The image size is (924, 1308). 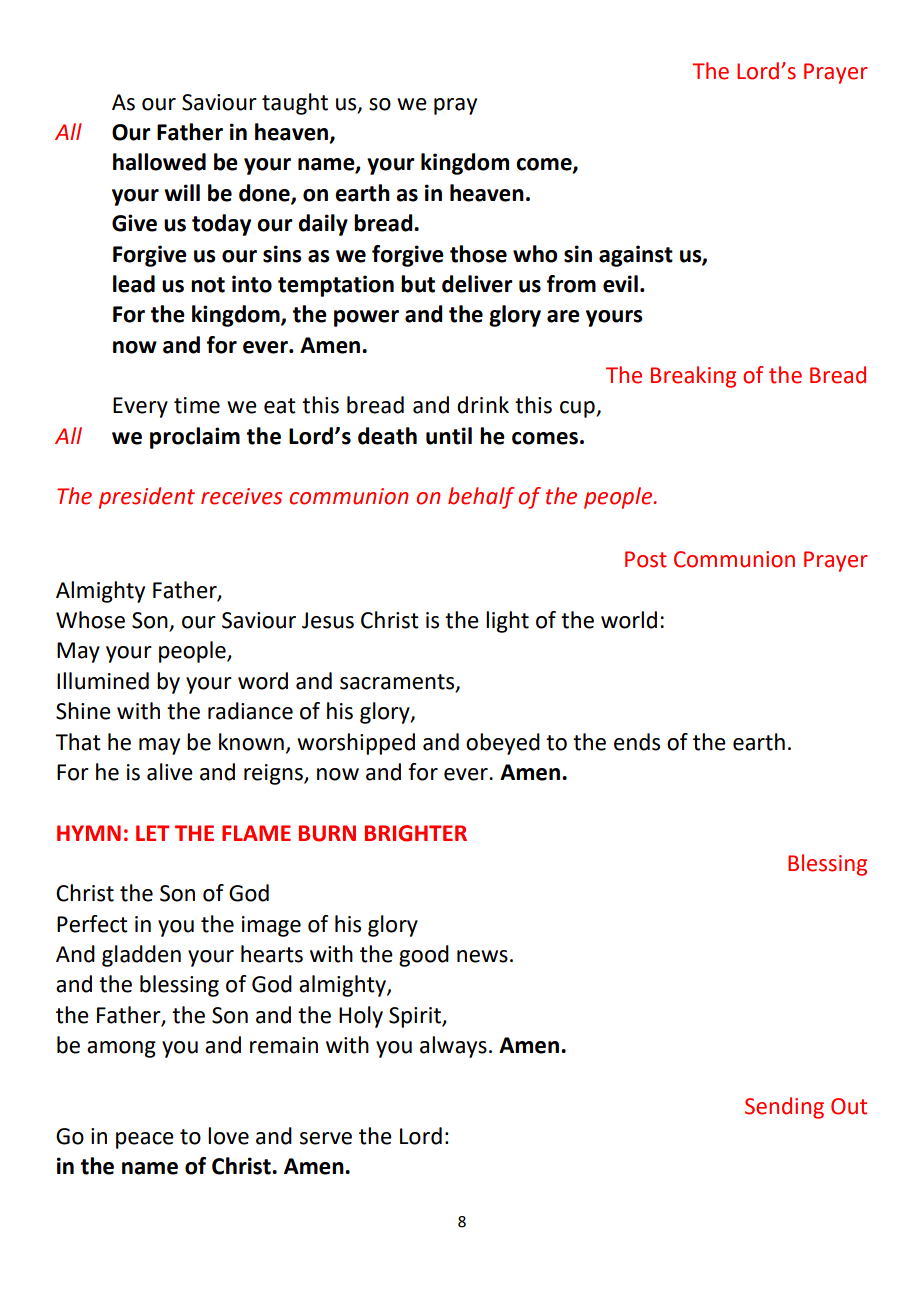 I want to click on LET, so click(x=153, y=833).
